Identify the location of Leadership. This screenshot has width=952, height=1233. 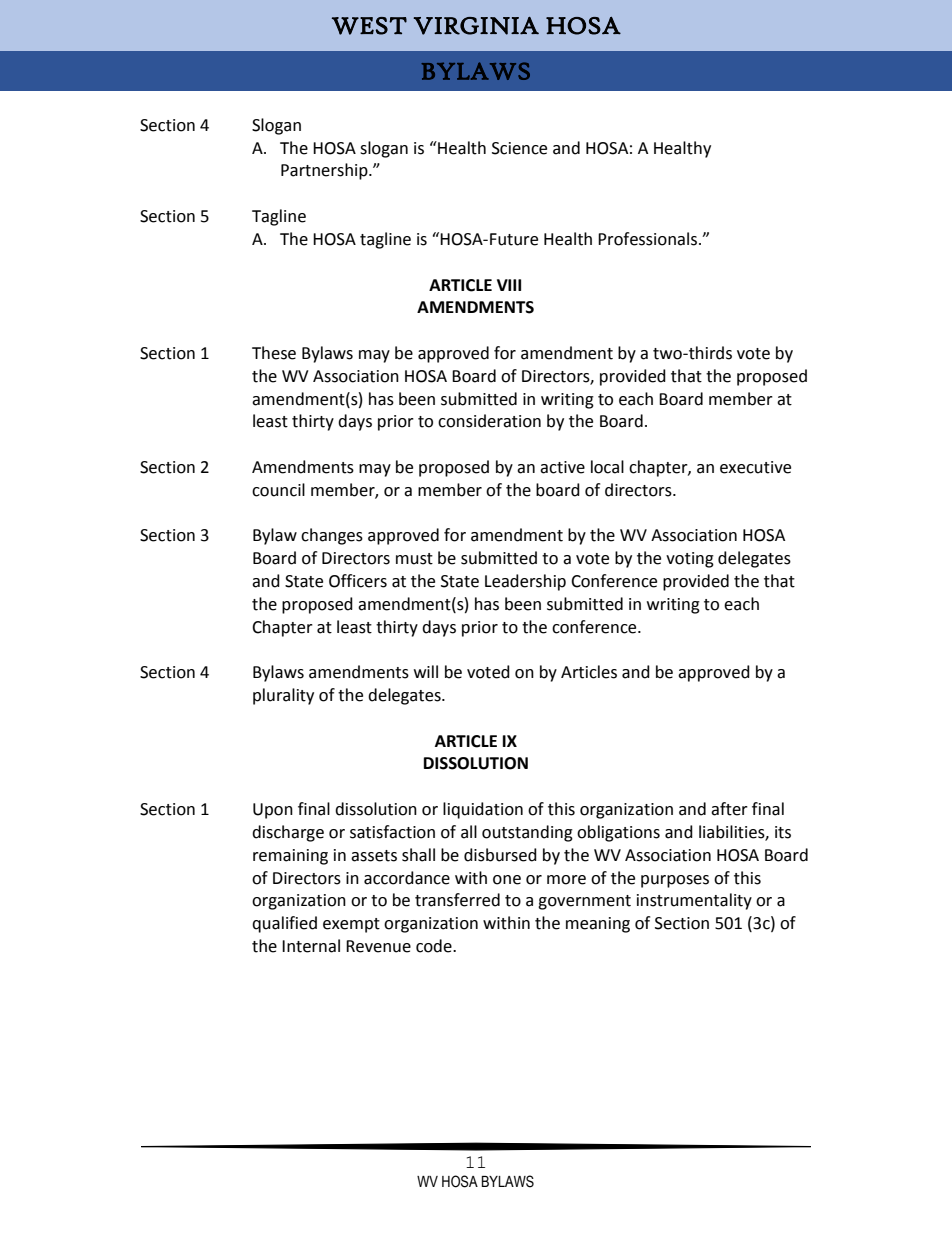
(525, 582).
